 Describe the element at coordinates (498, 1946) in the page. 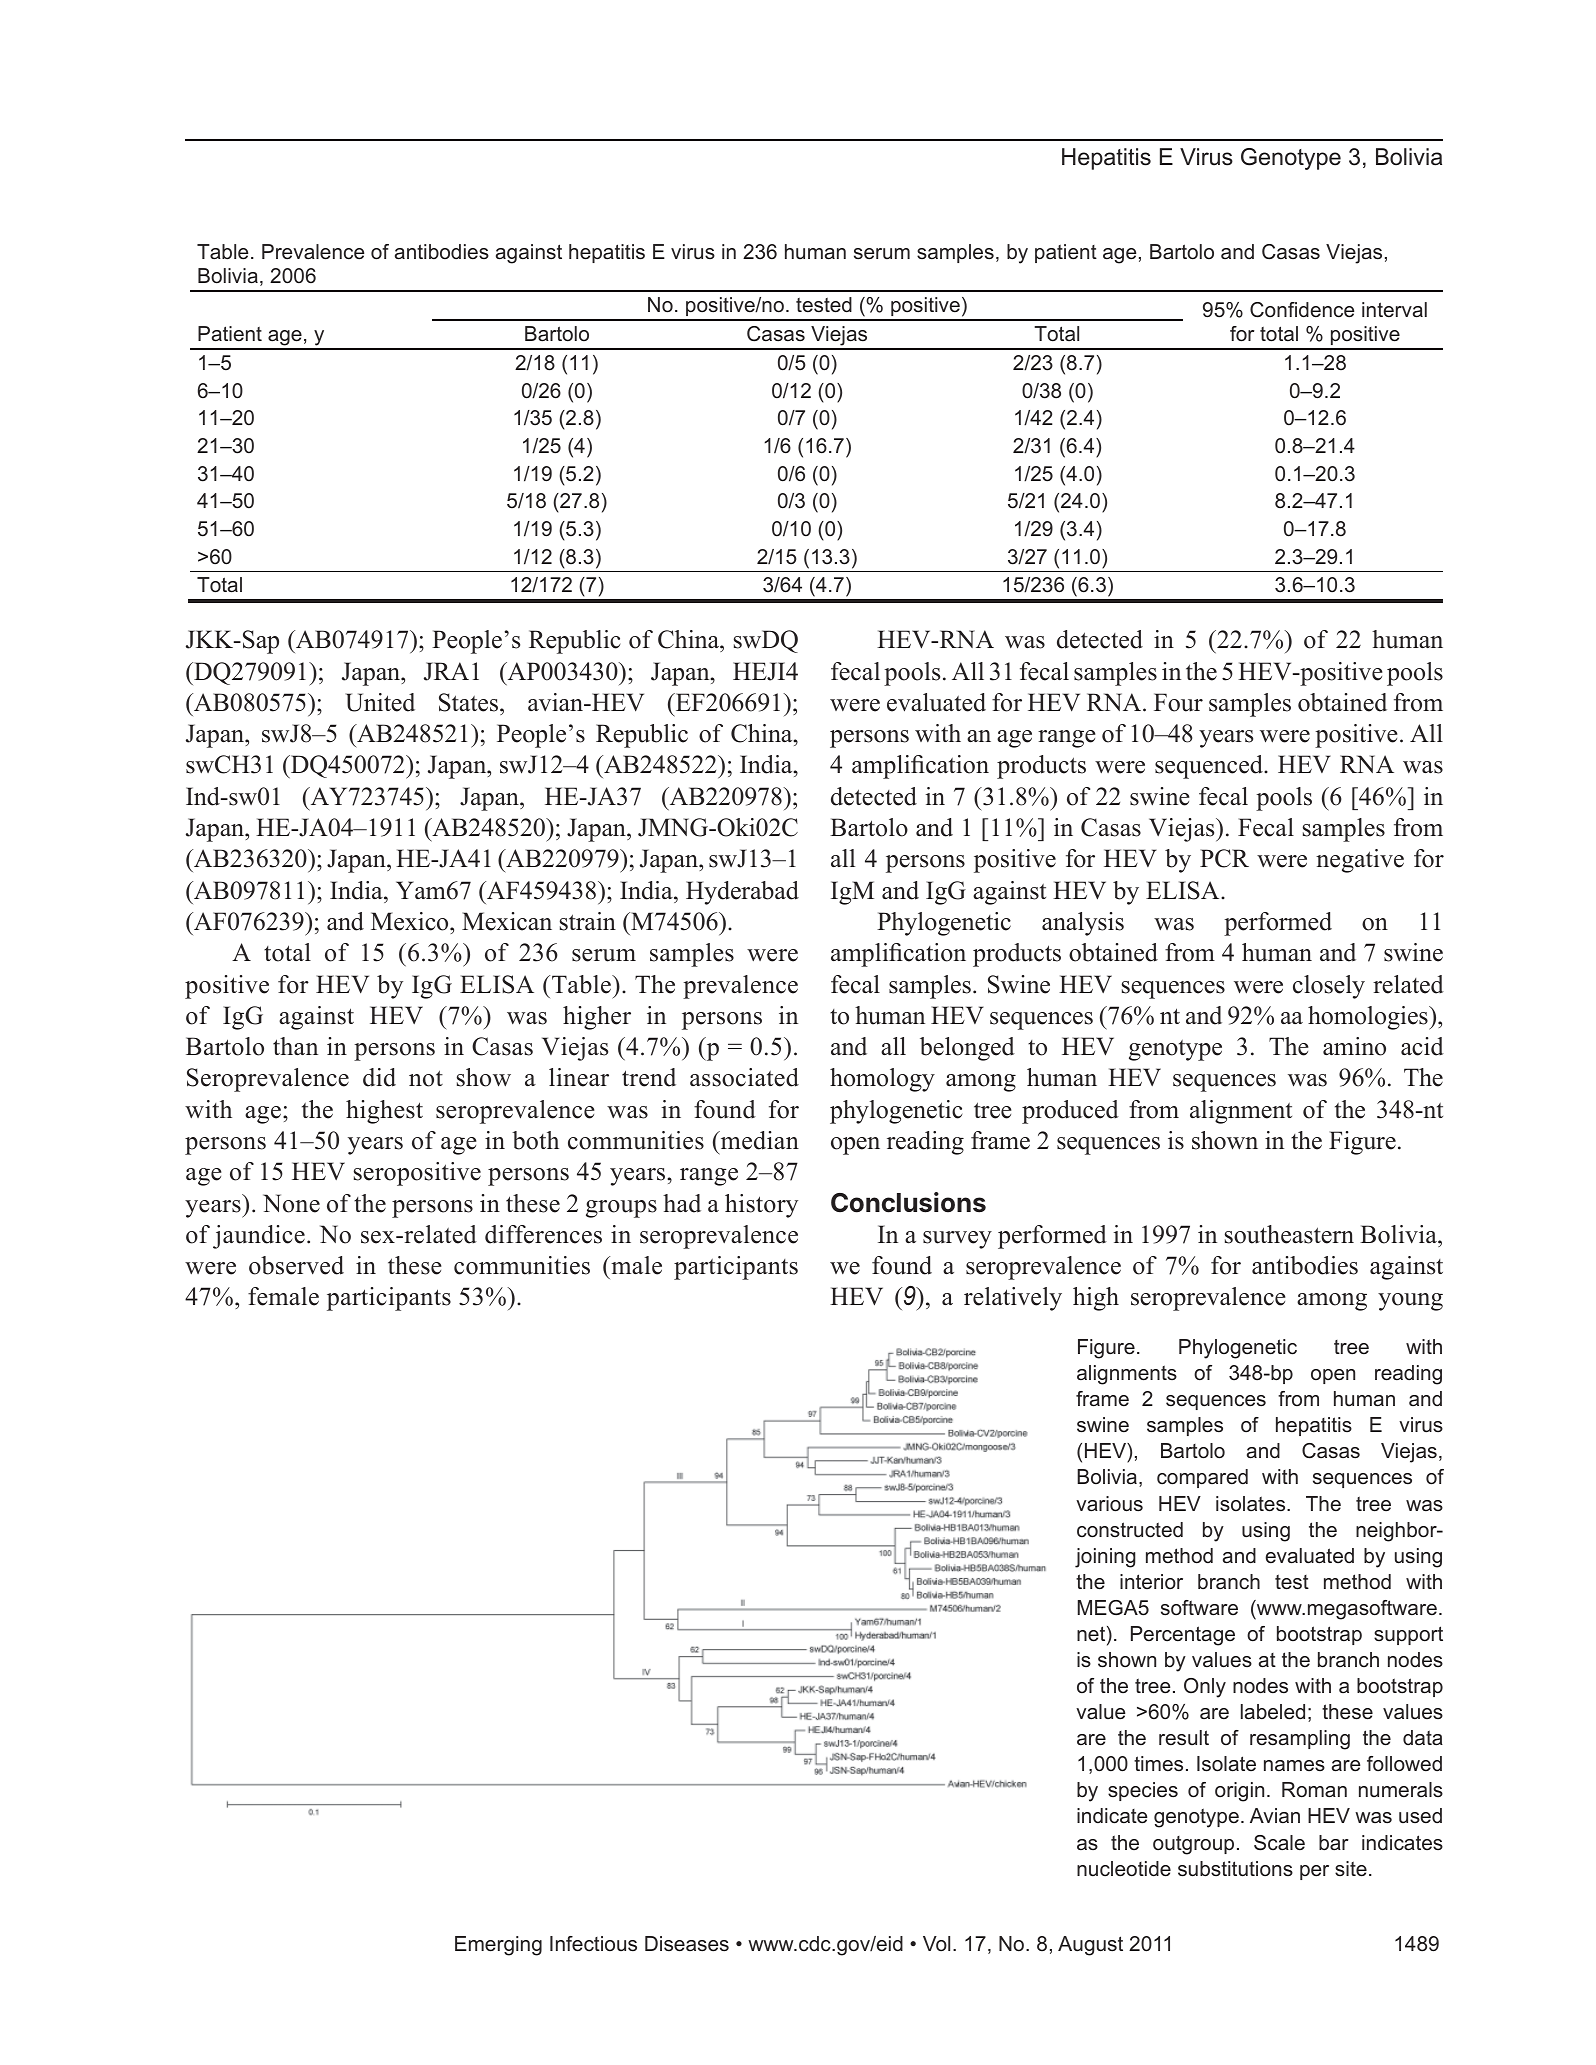

I see `Emerging` at that location.
